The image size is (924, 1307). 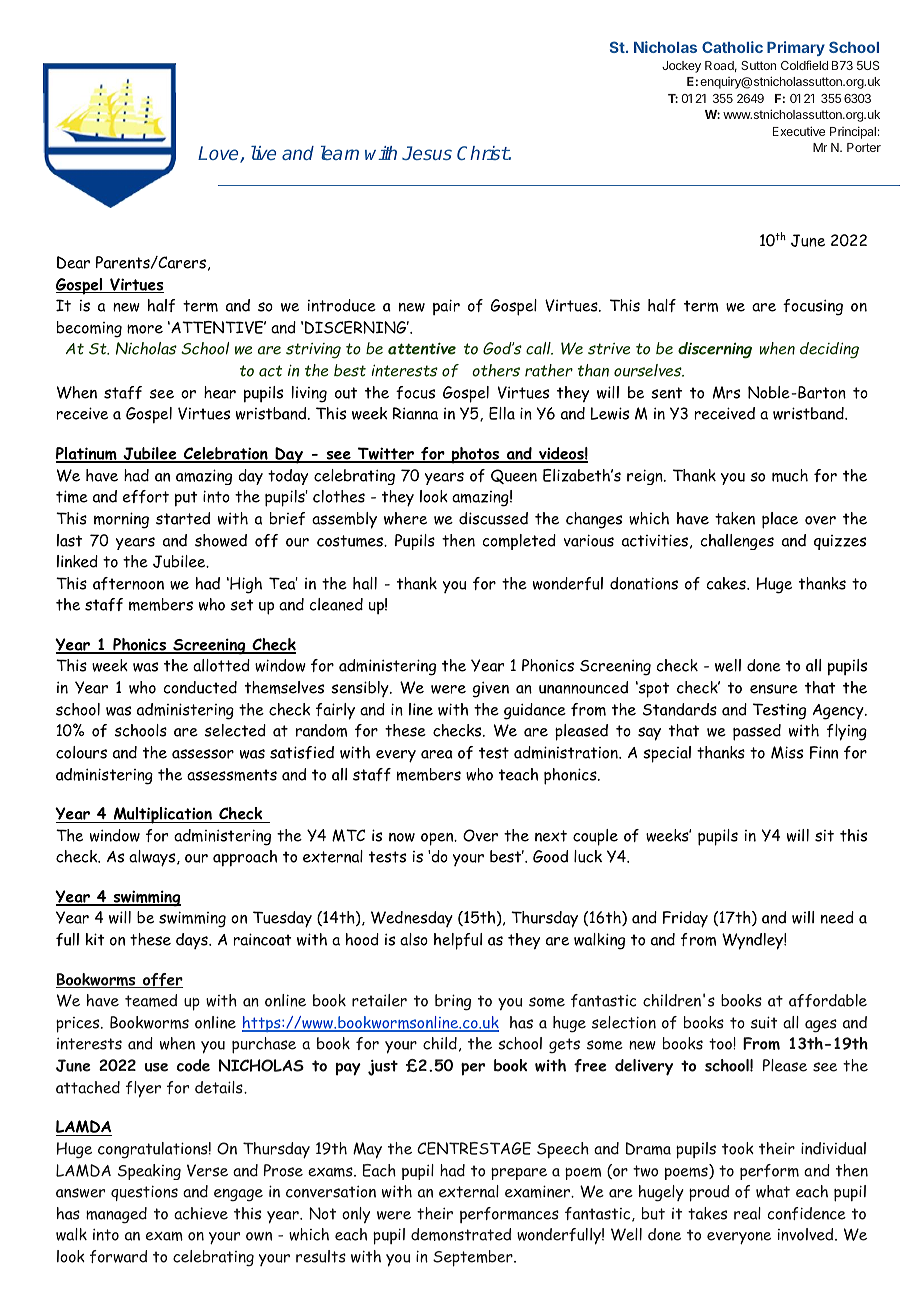 What do you see at coordinates (201, 1213) in the screenshot?
I see `achieve` at bounding box center [201, 1213].
